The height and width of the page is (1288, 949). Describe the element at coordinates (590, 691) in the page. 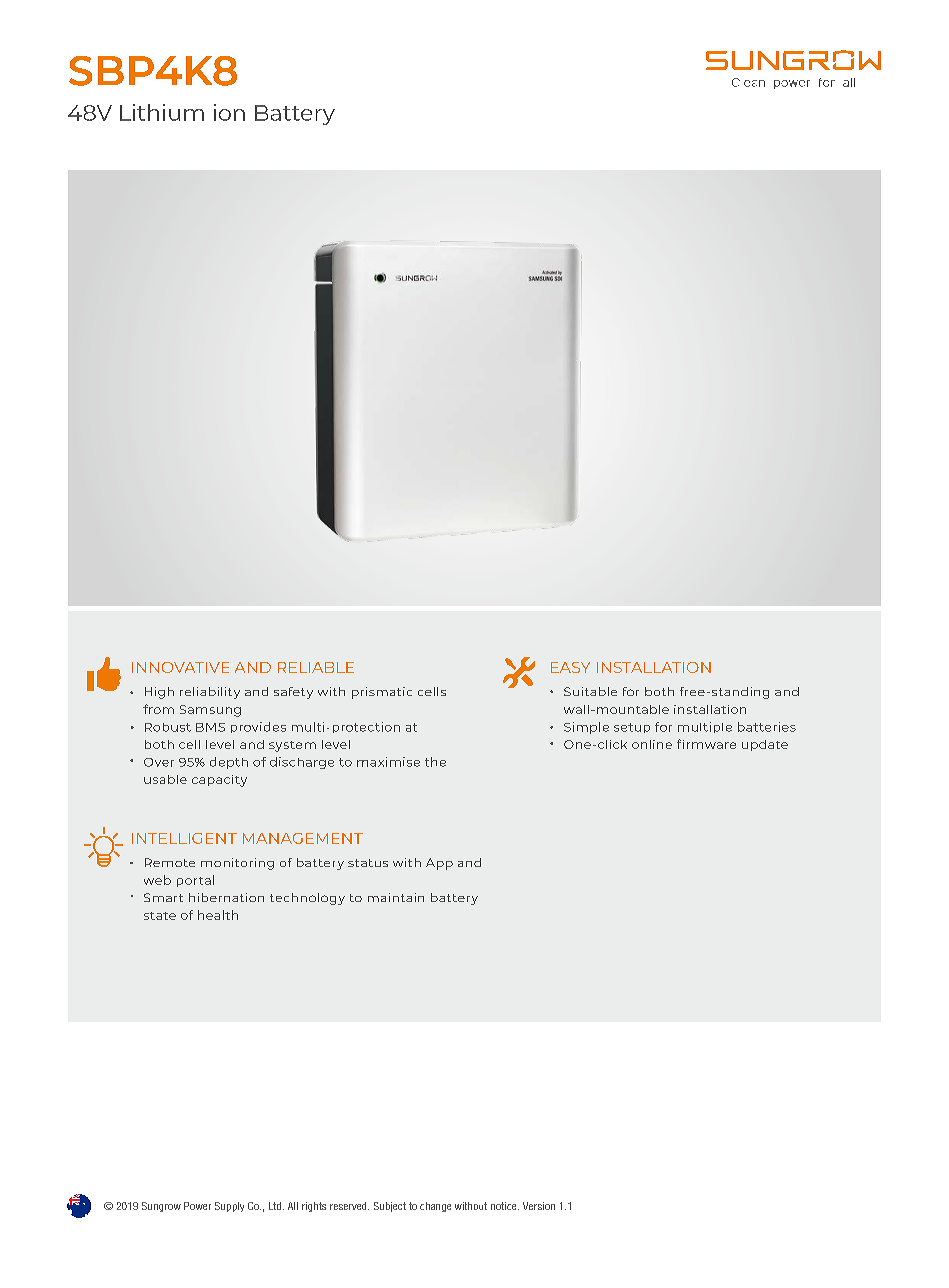

I see `Suitable` at that location.
